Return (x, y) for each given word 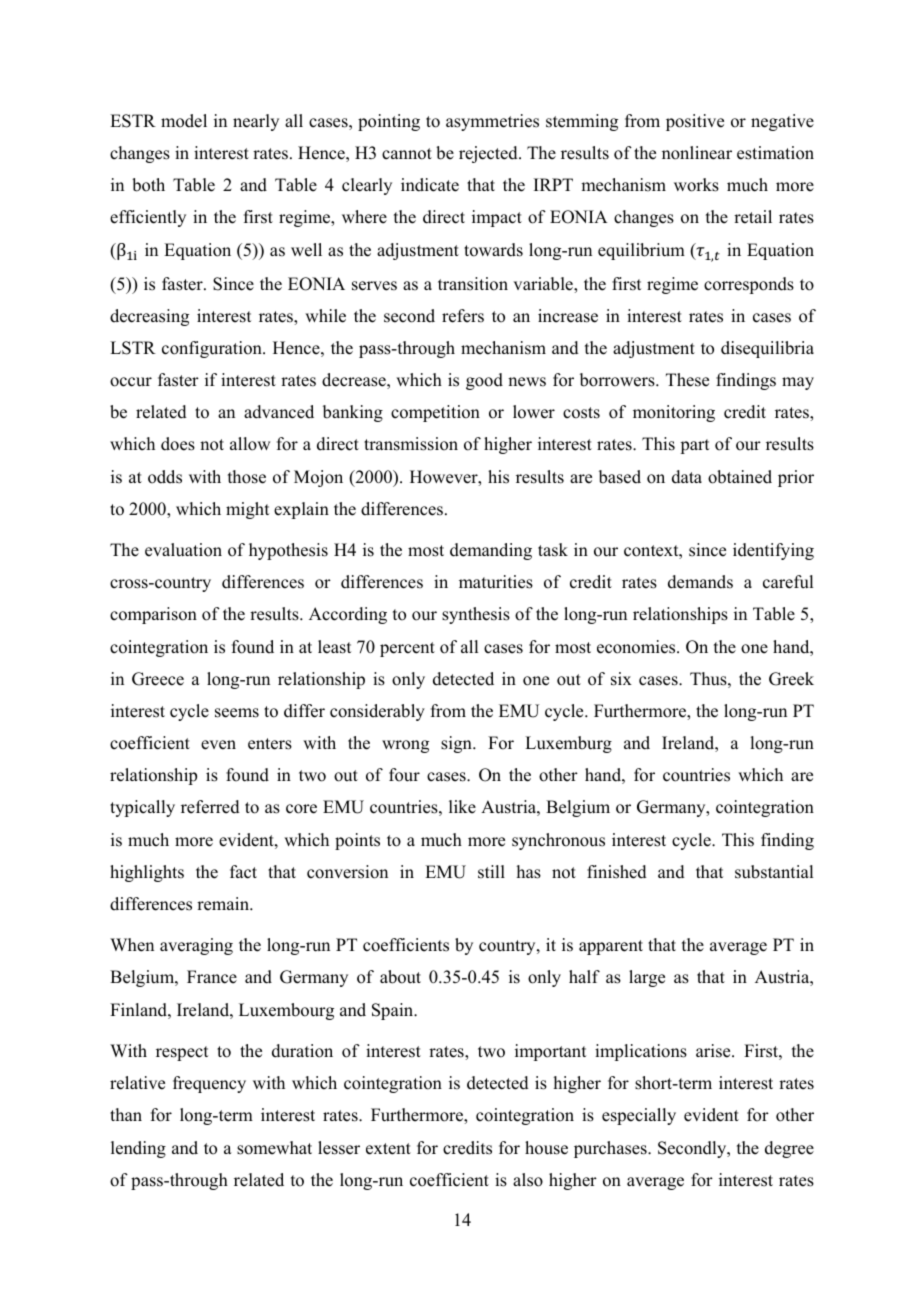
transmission (411, 444)
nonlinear (697, 153)
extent (388, 1149)
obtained (740, 477)
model (184, 121)
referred (210, 807)
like (462, 807)
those (247, 477)
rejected (489, 154)
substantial (774, 872)
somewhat (274, 1148)
